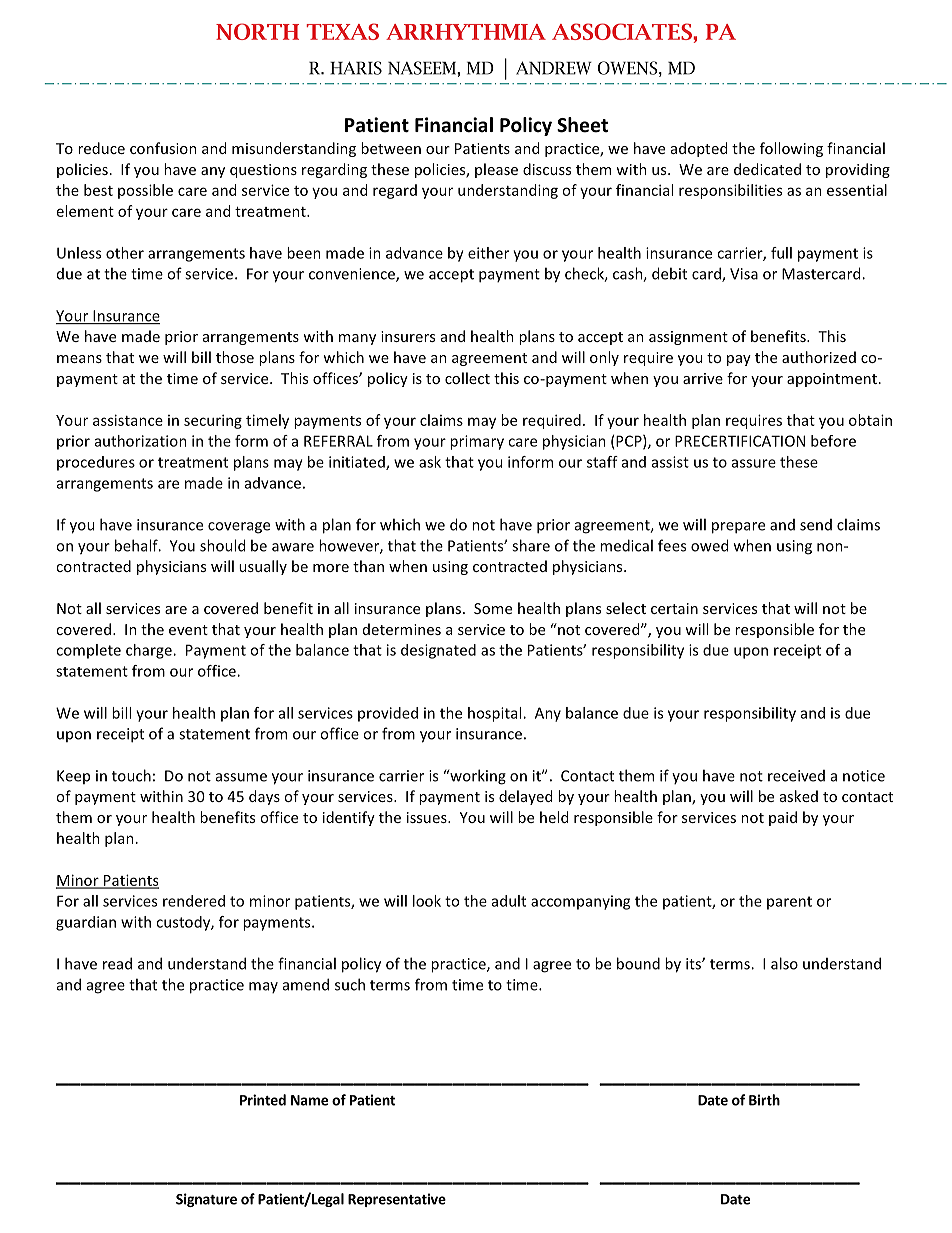 The image size is (952, 1233). What do you see at coordinates (466, 32) in the screenshot?
I see `ARRHYTHMIA` at bounding box center [466, 32].
